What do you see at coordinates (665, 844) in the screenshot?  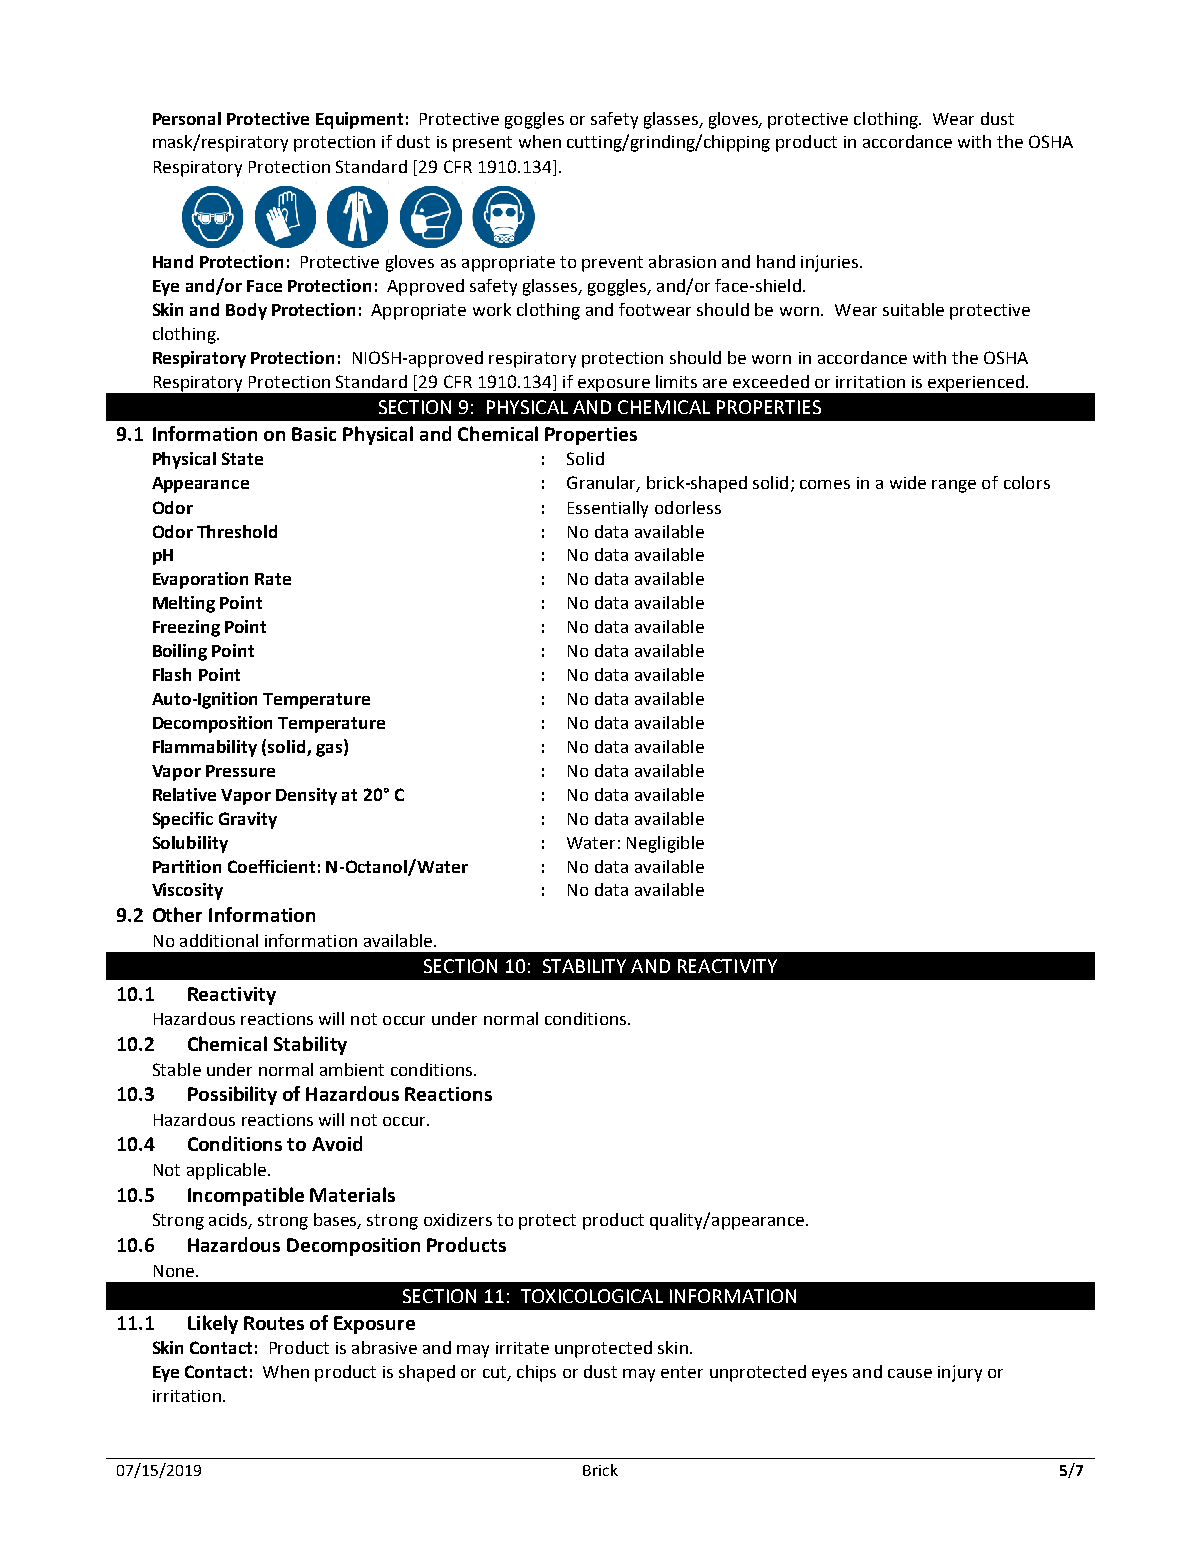 I see `Negligible` at bounding box center [665, 844].
